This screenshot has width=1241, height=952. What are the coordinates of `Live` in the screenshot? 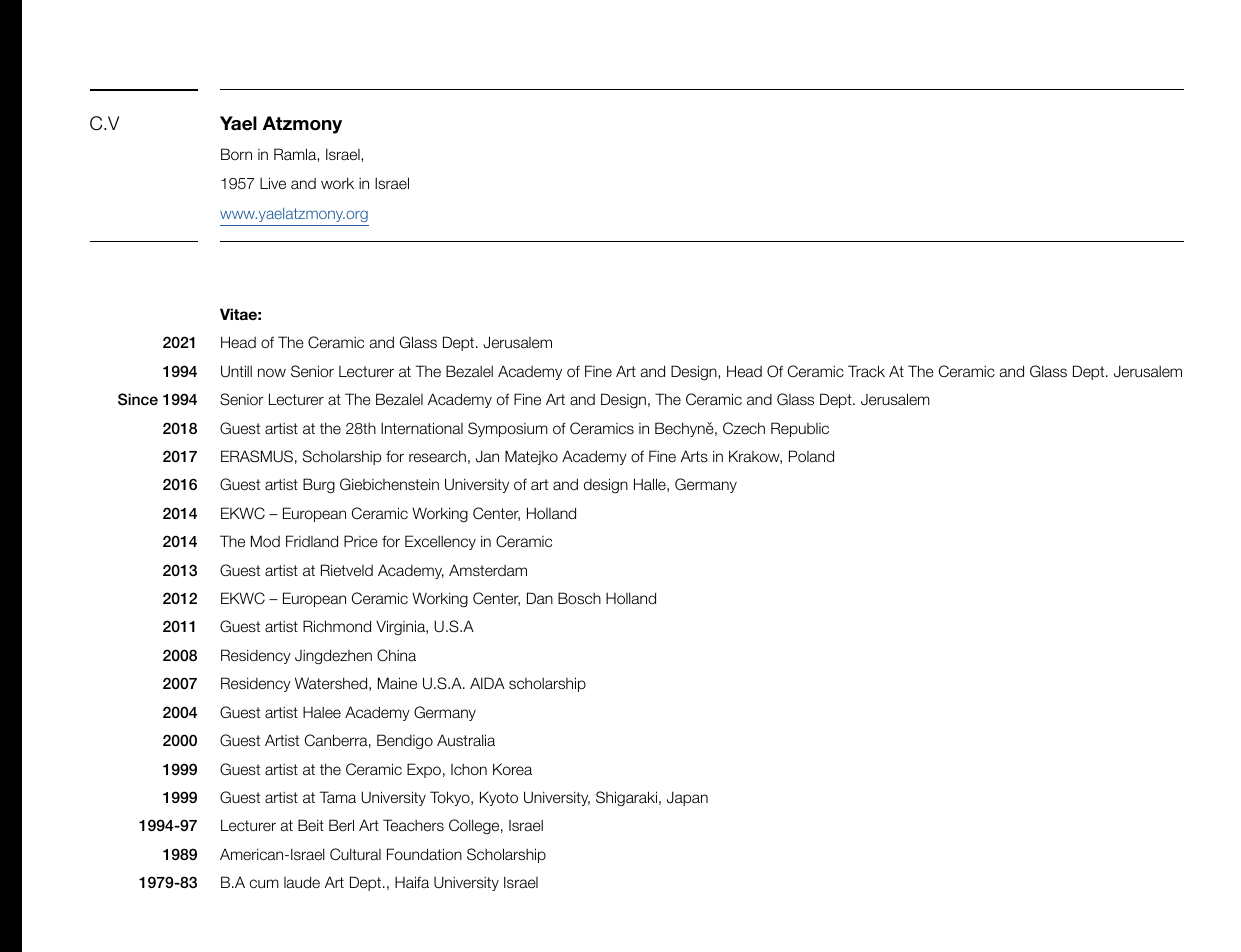 It's located at (273, 183).
